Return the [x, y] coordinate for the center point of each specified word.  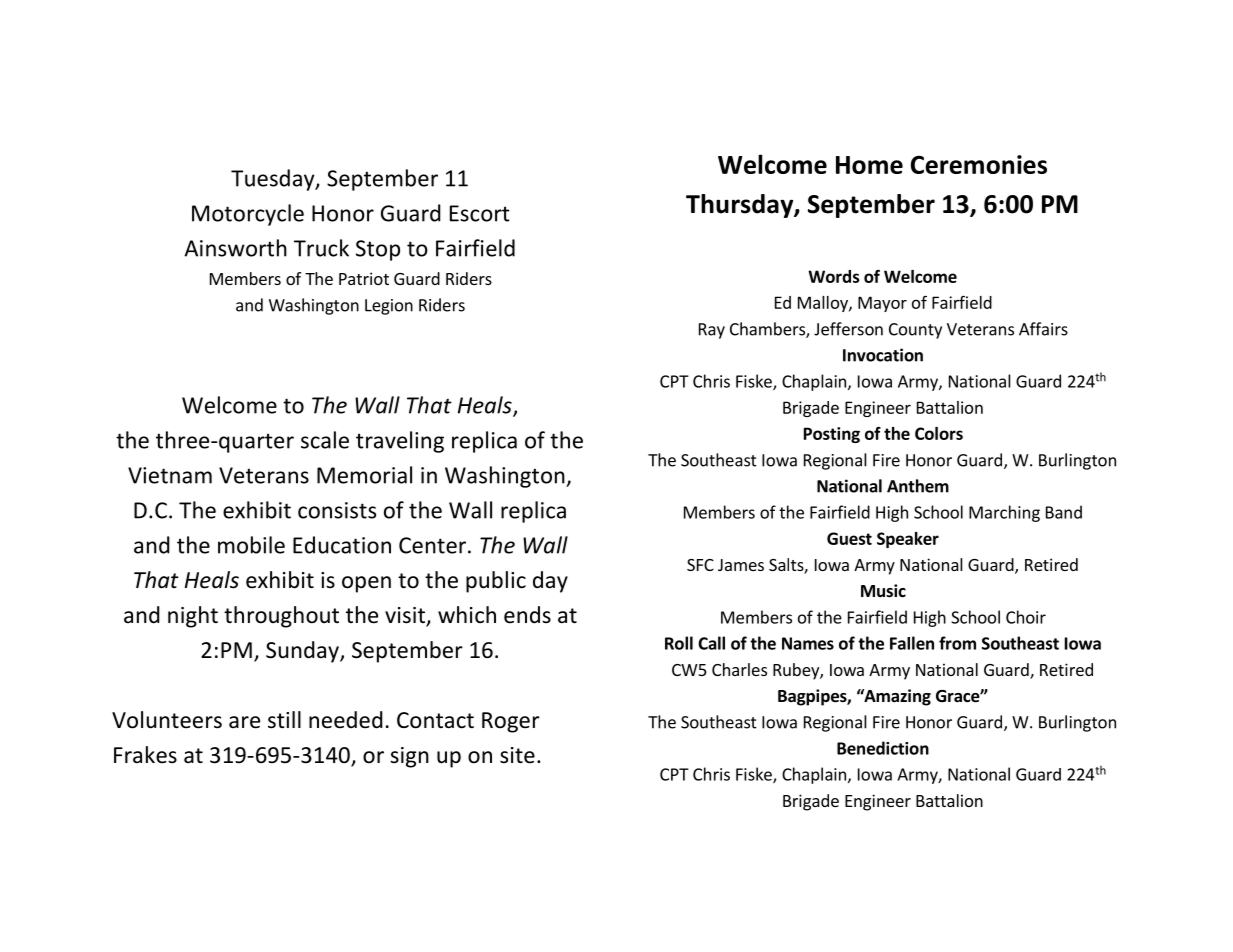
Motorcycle [248, 215]
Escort [480, 213]
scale [325, 440]
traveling [400, 442]
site [517, 755]
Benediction [883, 748]
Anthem [918, 486]
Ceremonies [979, 164]
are [244, 722]
